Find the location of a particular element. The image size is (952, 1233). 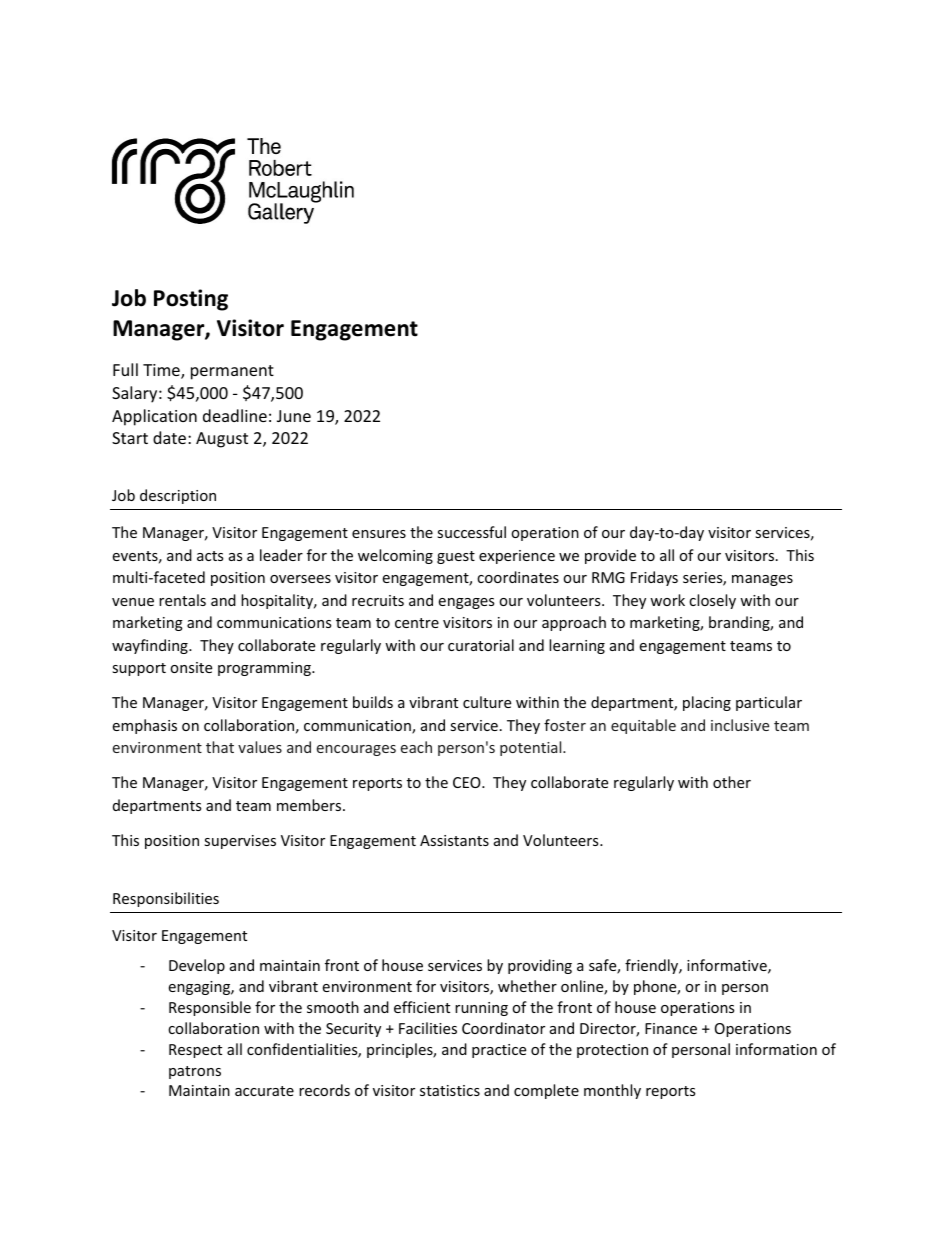

Assistants is located at coordinates (454, 840).
